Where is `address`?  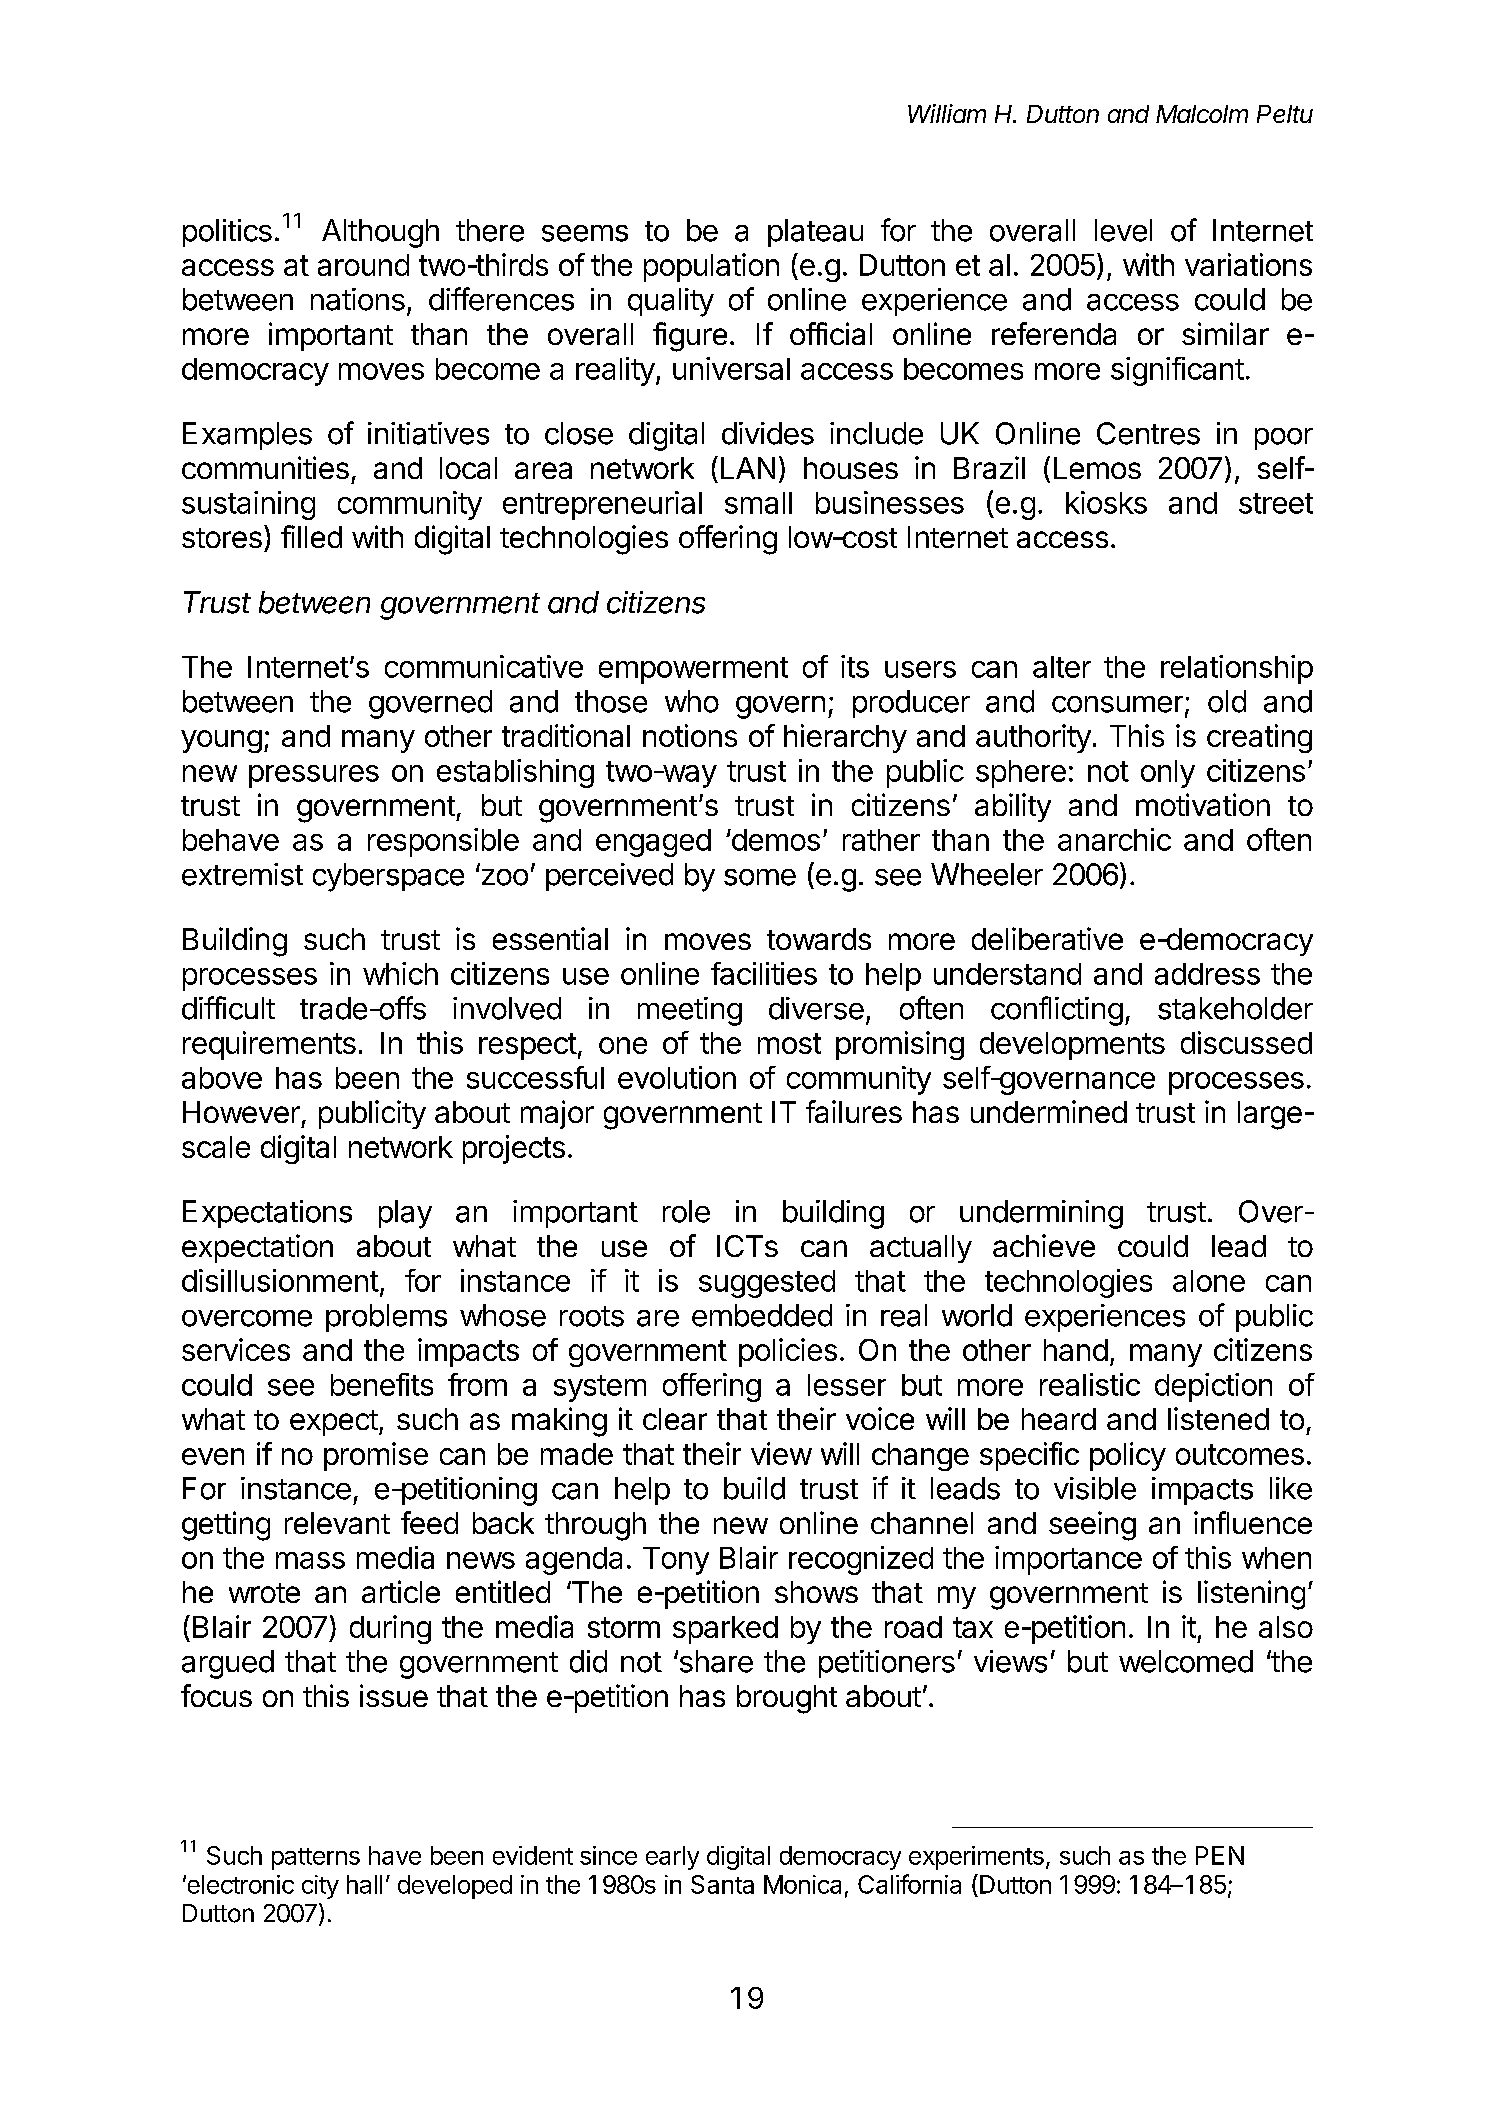 address is located at coordinates (1207, 974).
